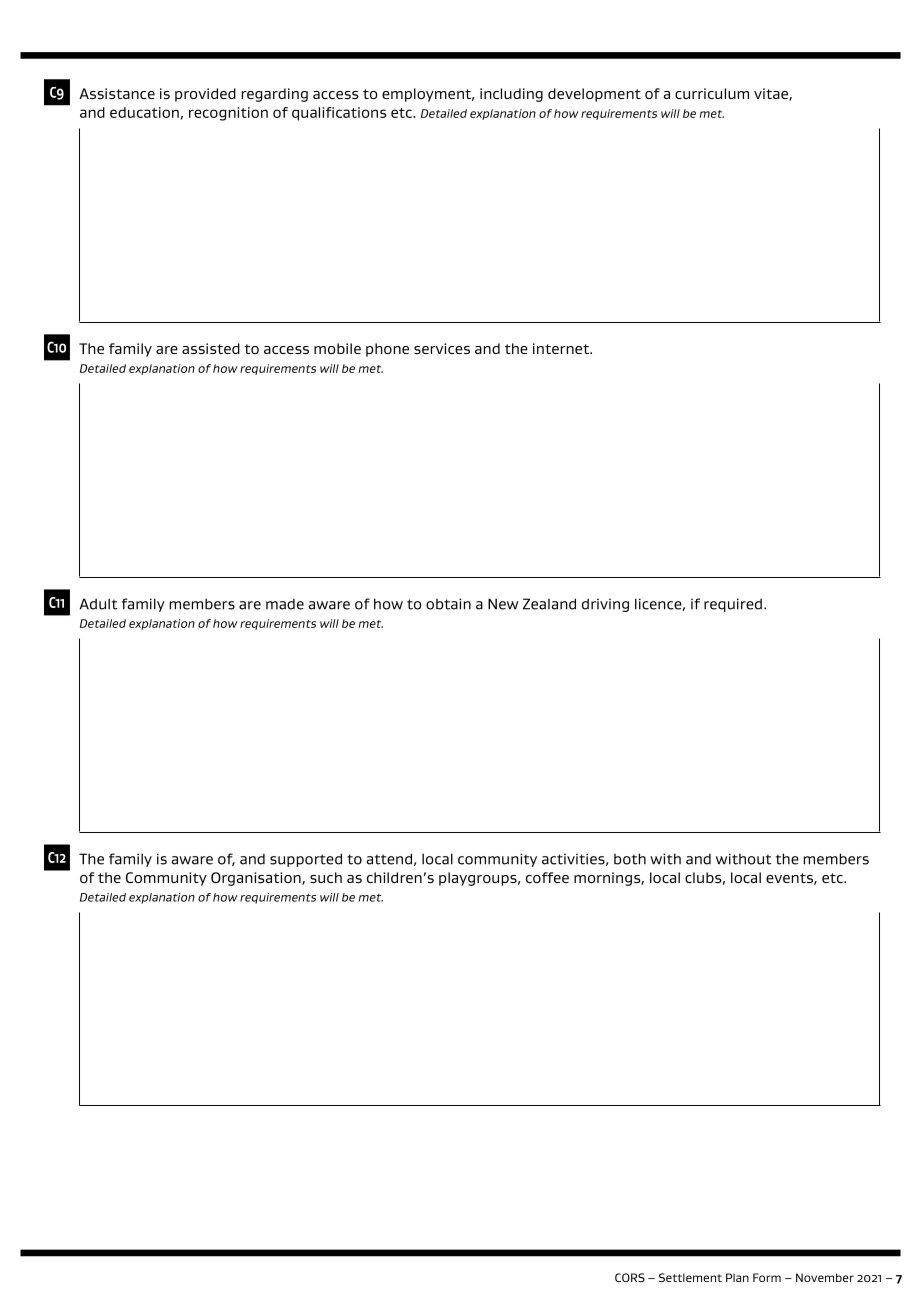  Describe the element at coordinates (690, 1277) in the screenshot. I see `Settlement` at that location.
